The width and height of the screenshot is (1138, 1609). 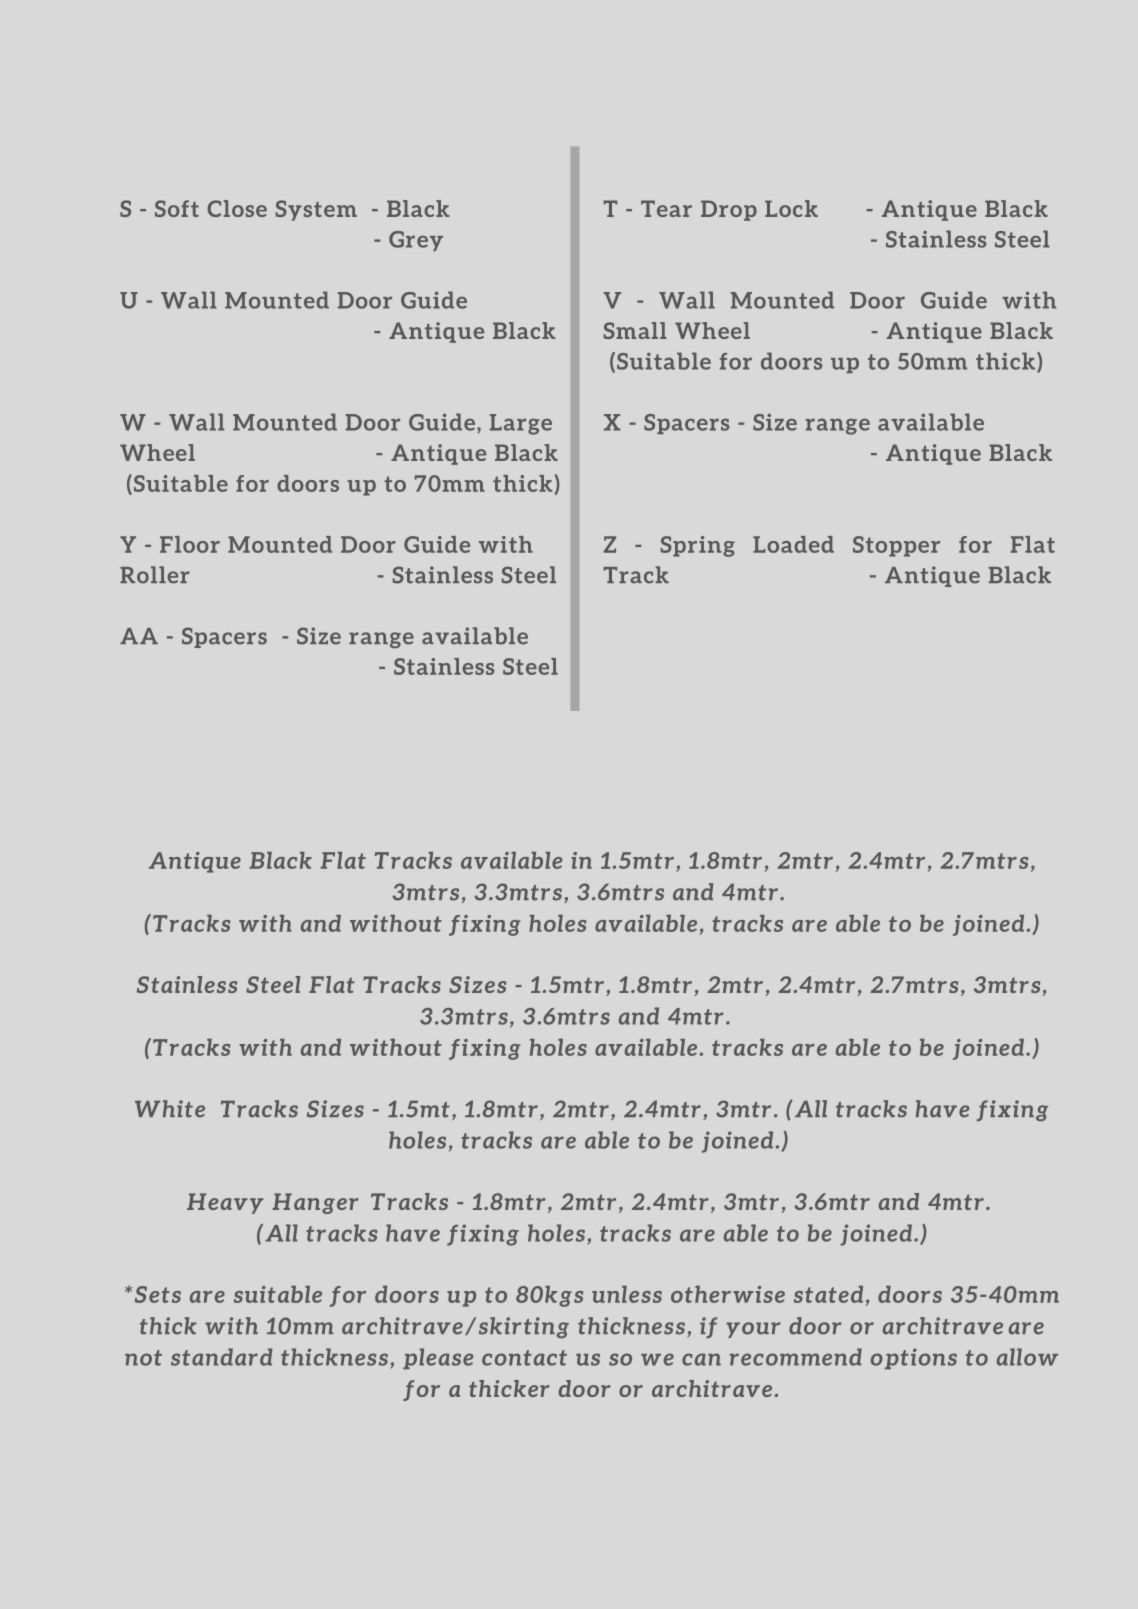 I want to click on Hanger, so click(x=315, y=1203).
